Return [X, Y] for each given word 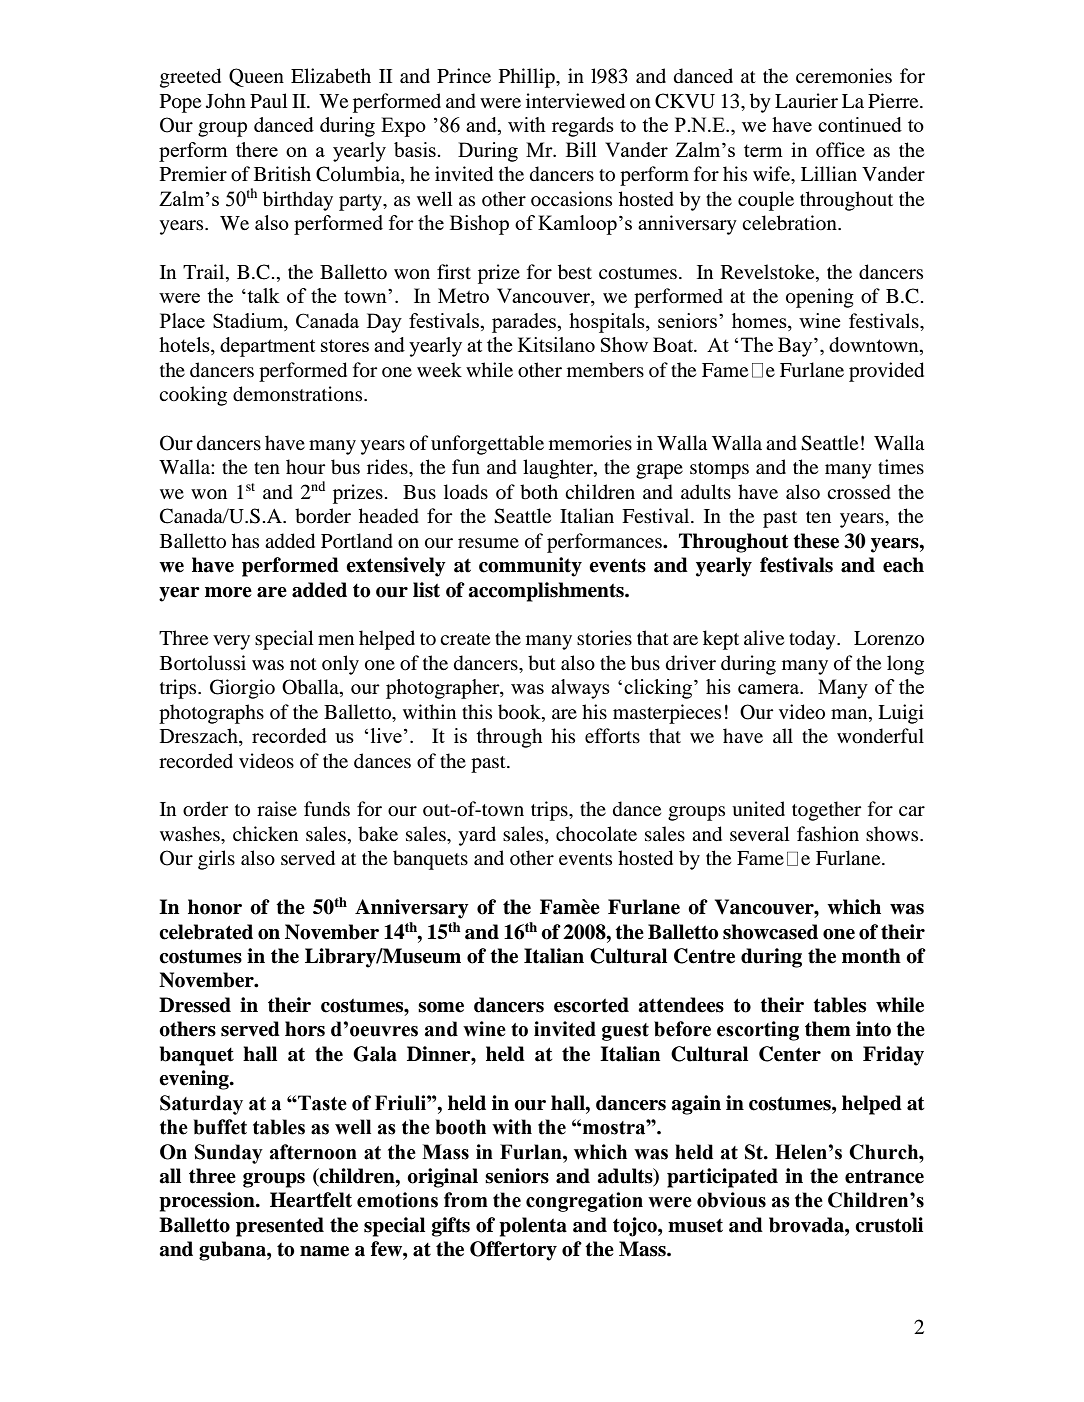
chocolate [596, 834]
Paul [269, 101]
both [539, 492]
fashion [828, 834]
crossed [859, 492]
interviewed [575, 101]
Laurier [806, 100]
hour [306, 467]
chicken [265, 833]
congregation [584, 1202]
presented [280, 1227]
